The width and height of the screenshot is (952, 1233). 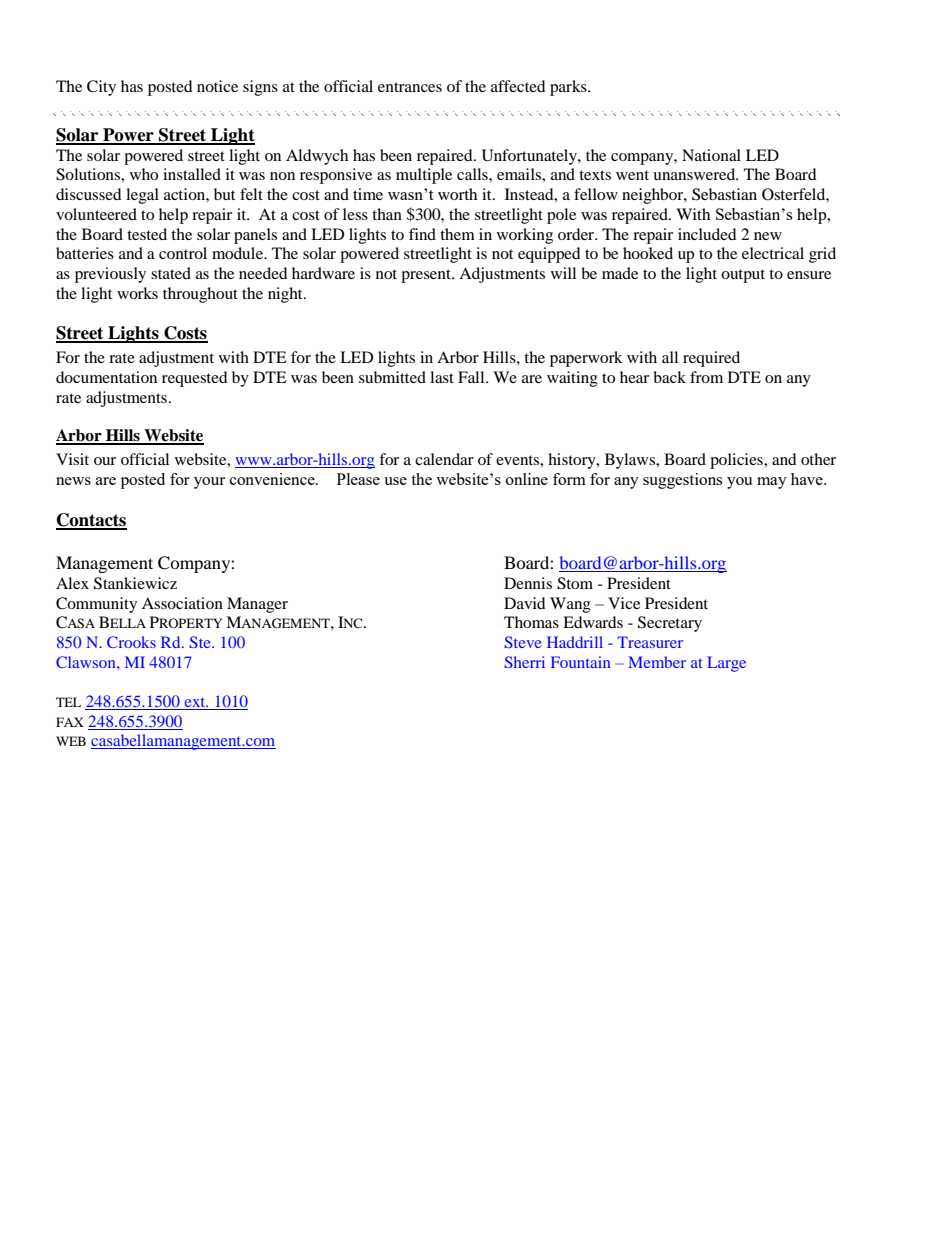 I want to click on present, so click(x=427, y=276).
